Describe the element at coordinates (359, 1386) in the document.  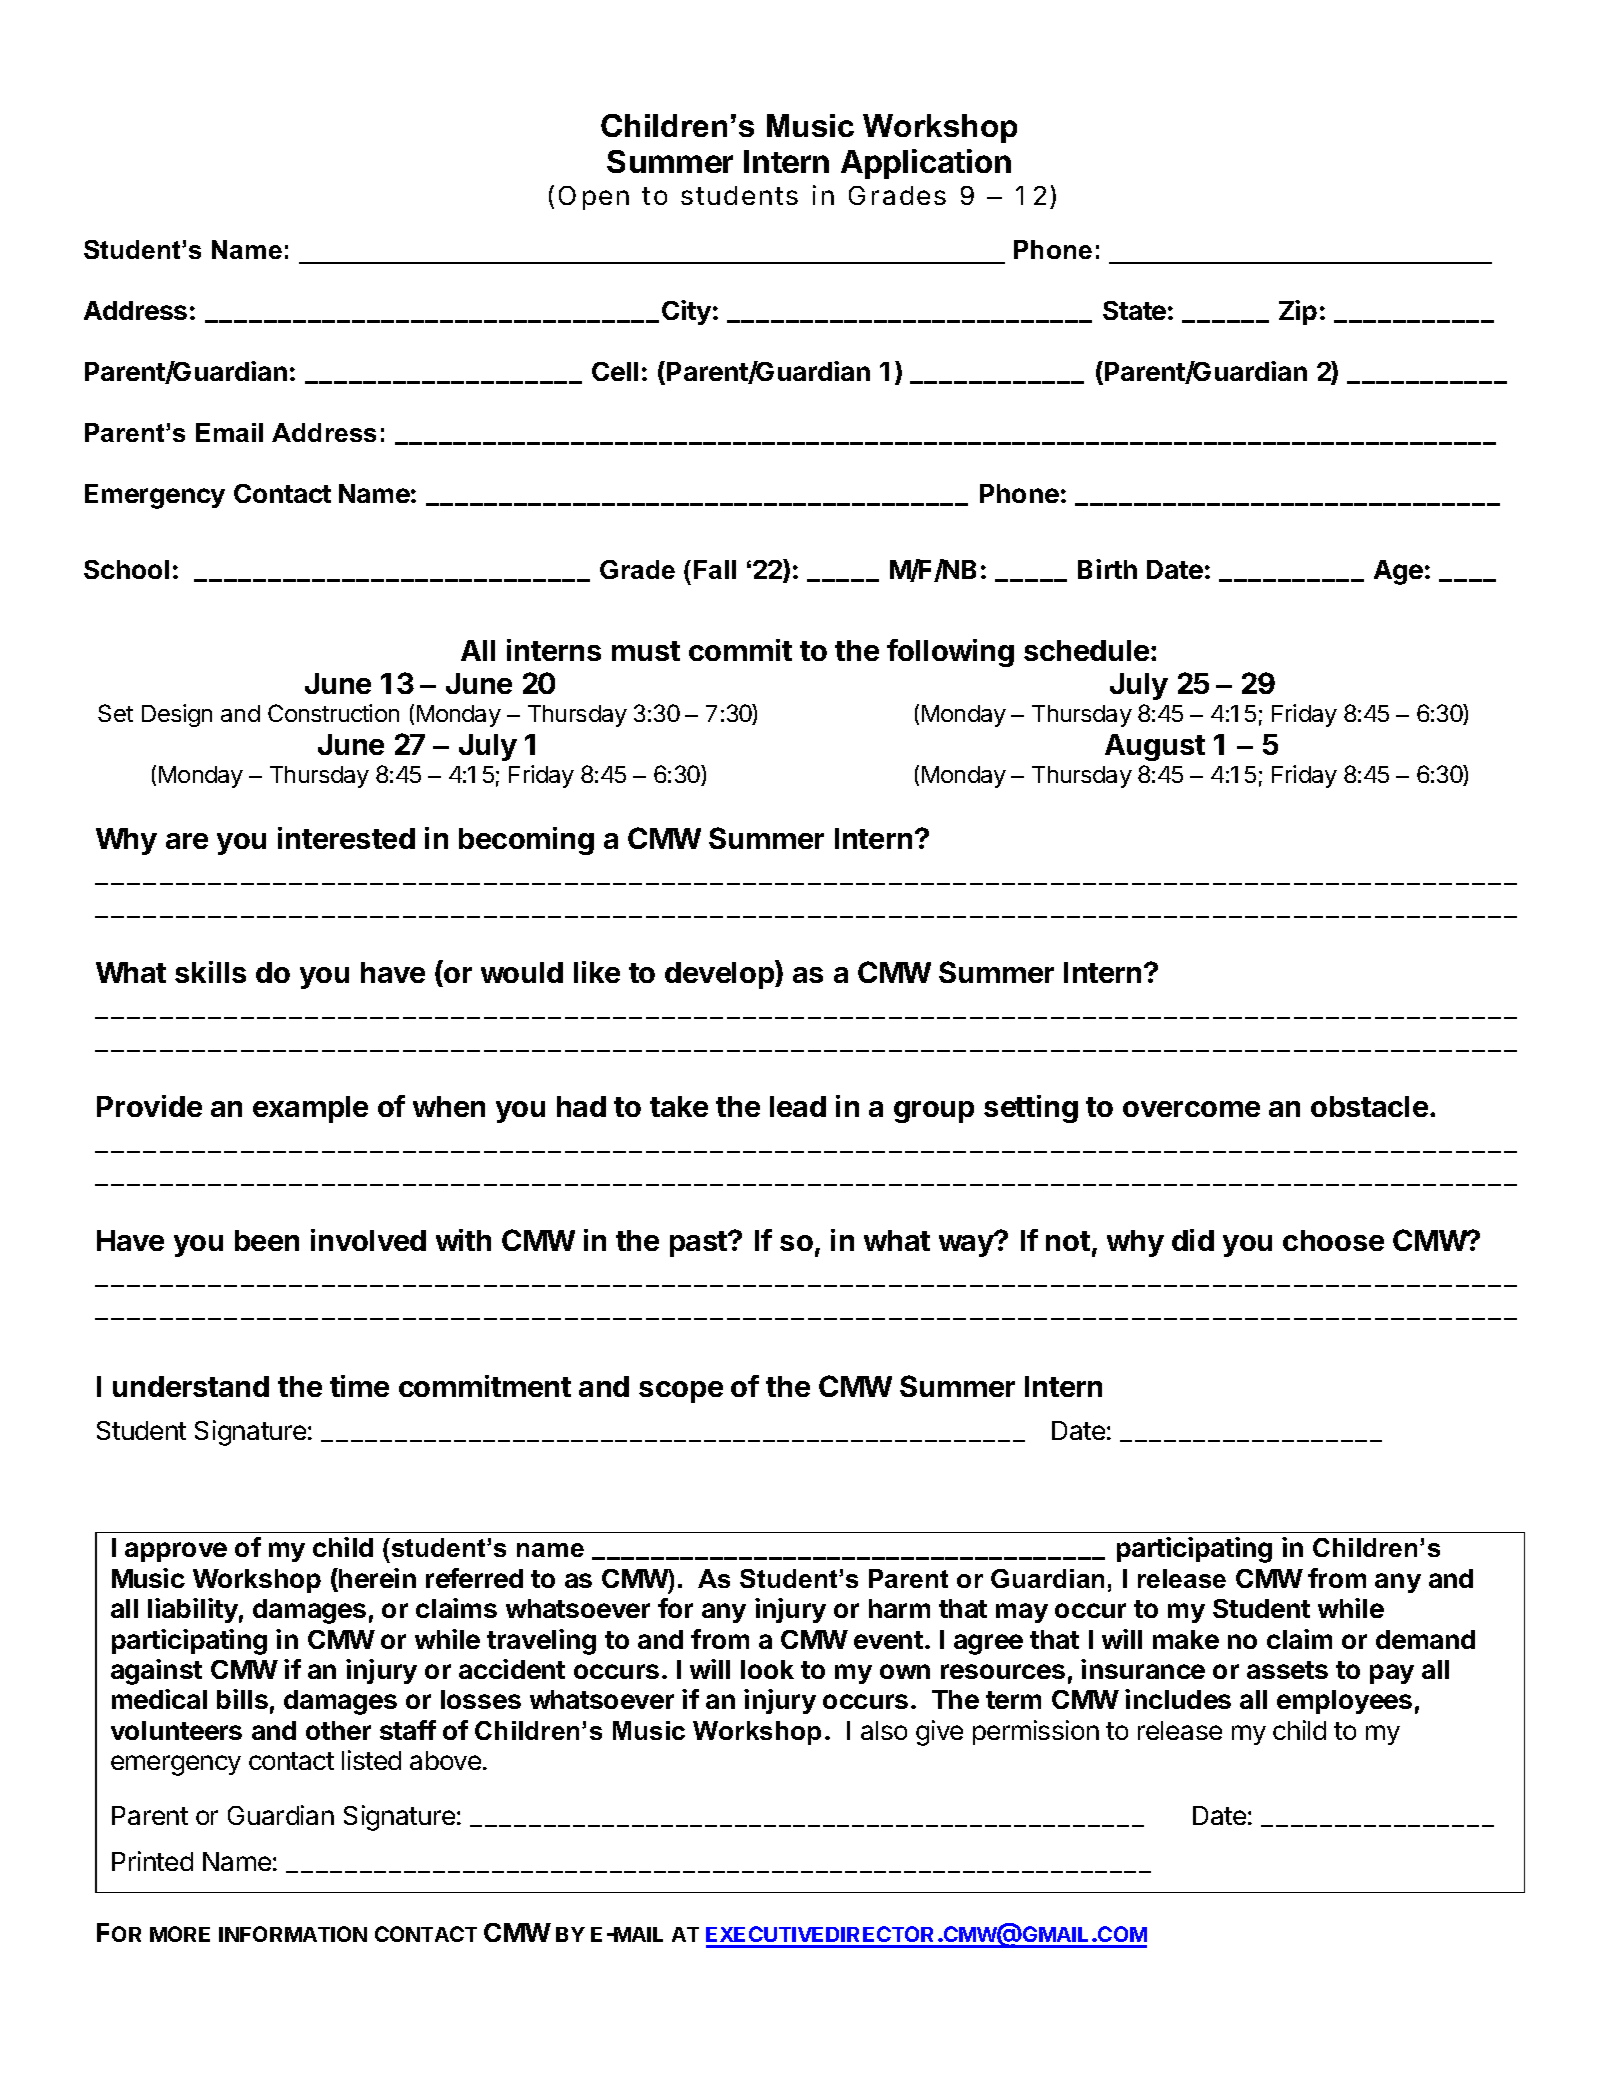
I see `time` at that location.
